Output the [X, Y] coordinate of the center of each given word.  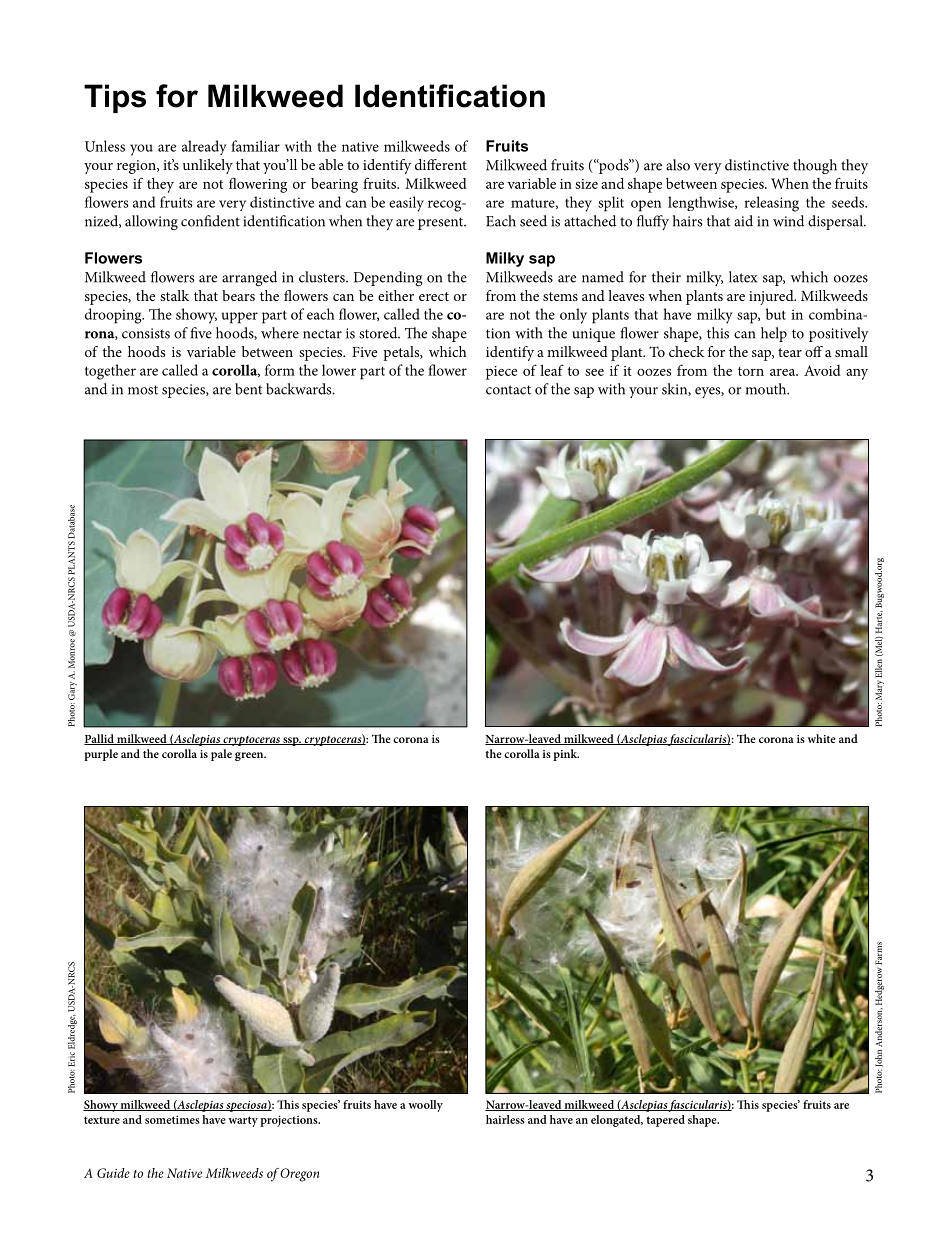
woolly [425, 1106]
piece [501, 373]
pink [566, 755]
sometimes [172, 1119]
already [204, 147]
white [821, 738]
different [441, 164]
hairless [505, 1119]
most [143, 390]
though [815, 166]
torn [751, 371]
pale [221, 755]
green [250, 756]
